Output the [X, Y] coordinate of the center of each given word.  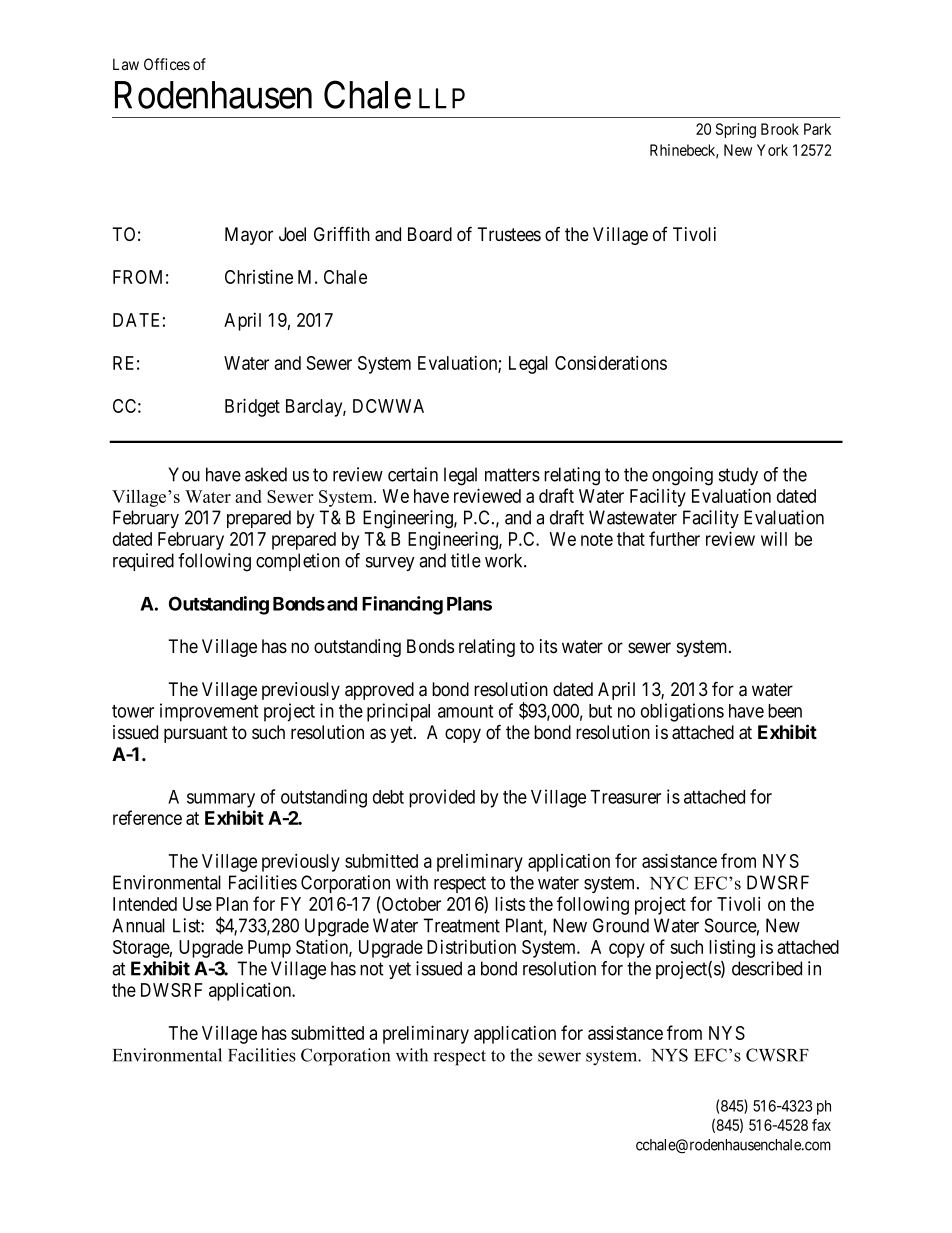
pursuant [196, 734]
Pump [269, 949]
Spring [736, 130]
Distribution [471, 947]
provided [442, 798]
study [738, 476]
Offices [167, 64]
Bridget [252, 407]
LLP [442, 98]
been [785, 711]
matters [512, 475]
